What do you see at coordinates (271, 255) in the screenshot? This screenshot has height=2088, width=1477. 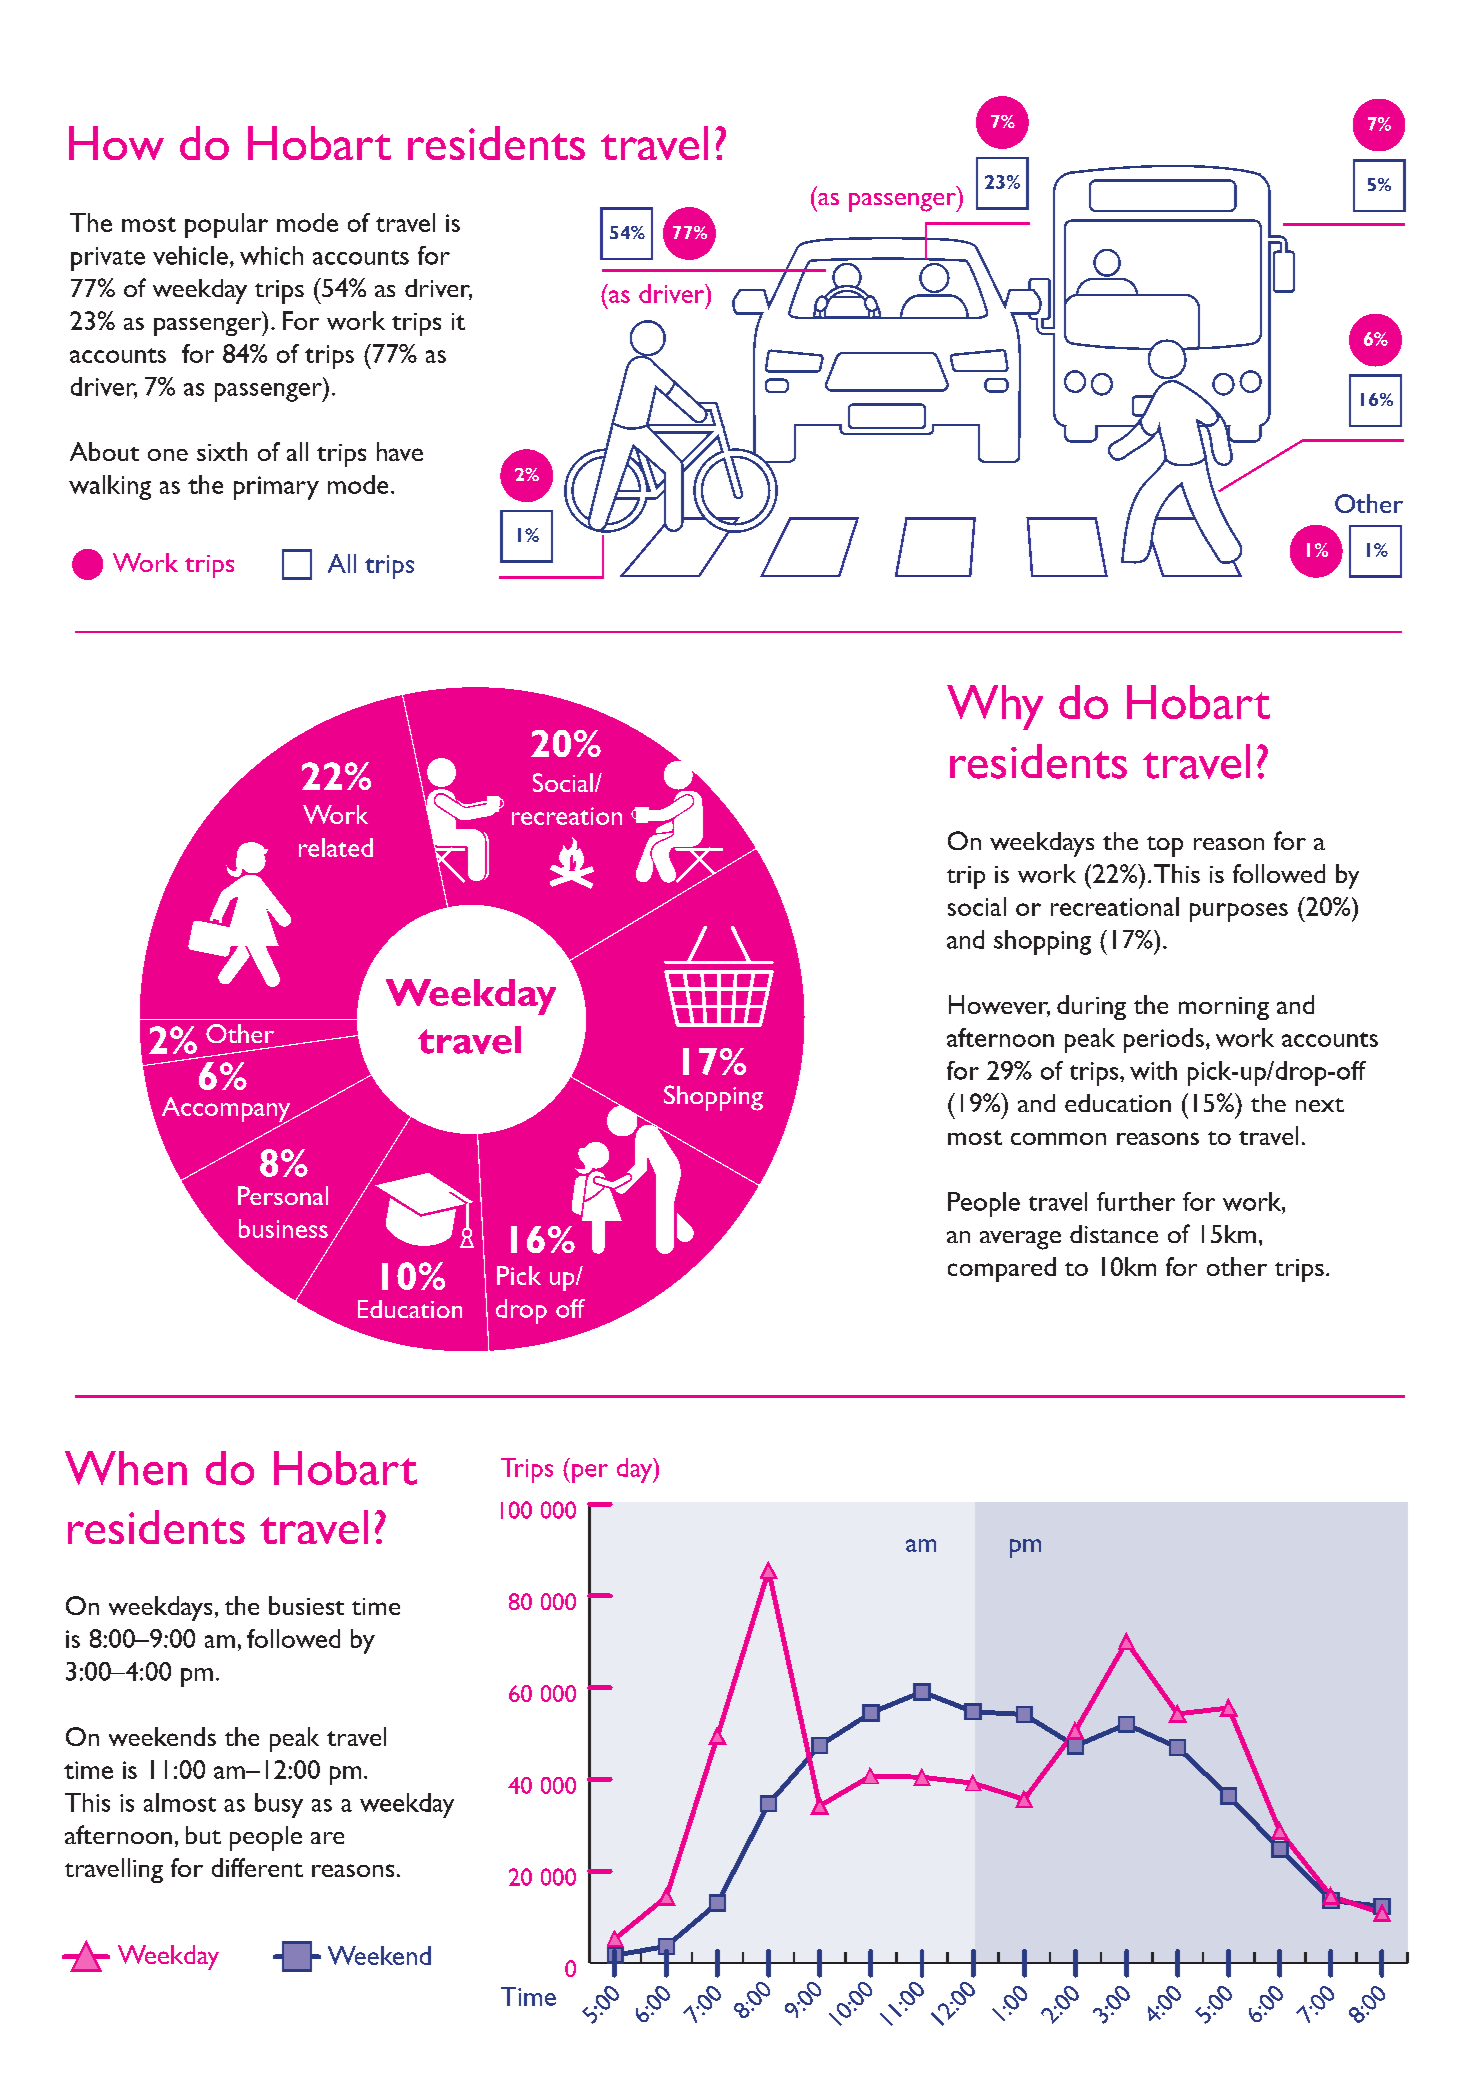 I see `which` at bounding box center [271, 255].
